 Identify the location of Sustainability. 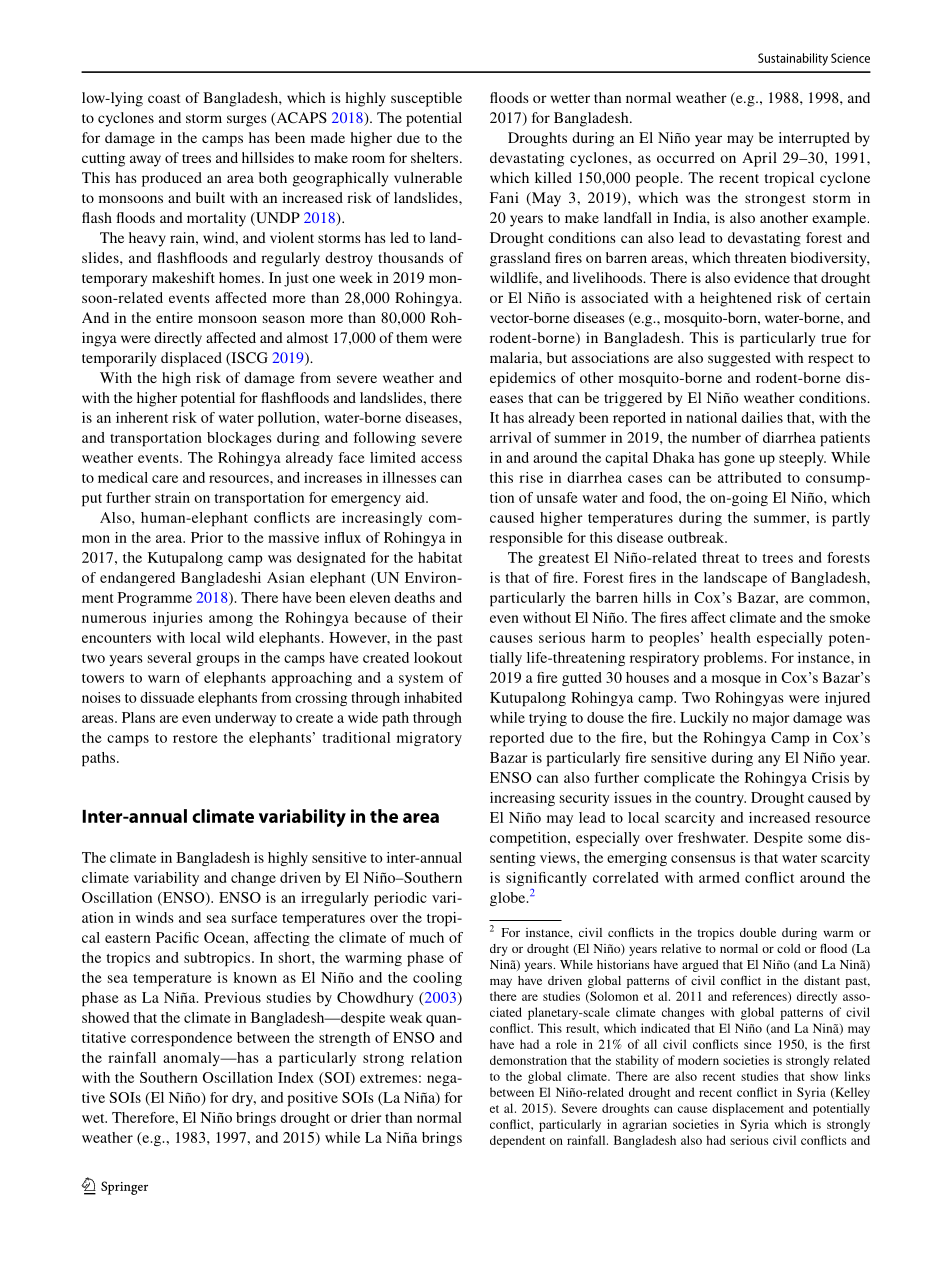
(793, 59).
